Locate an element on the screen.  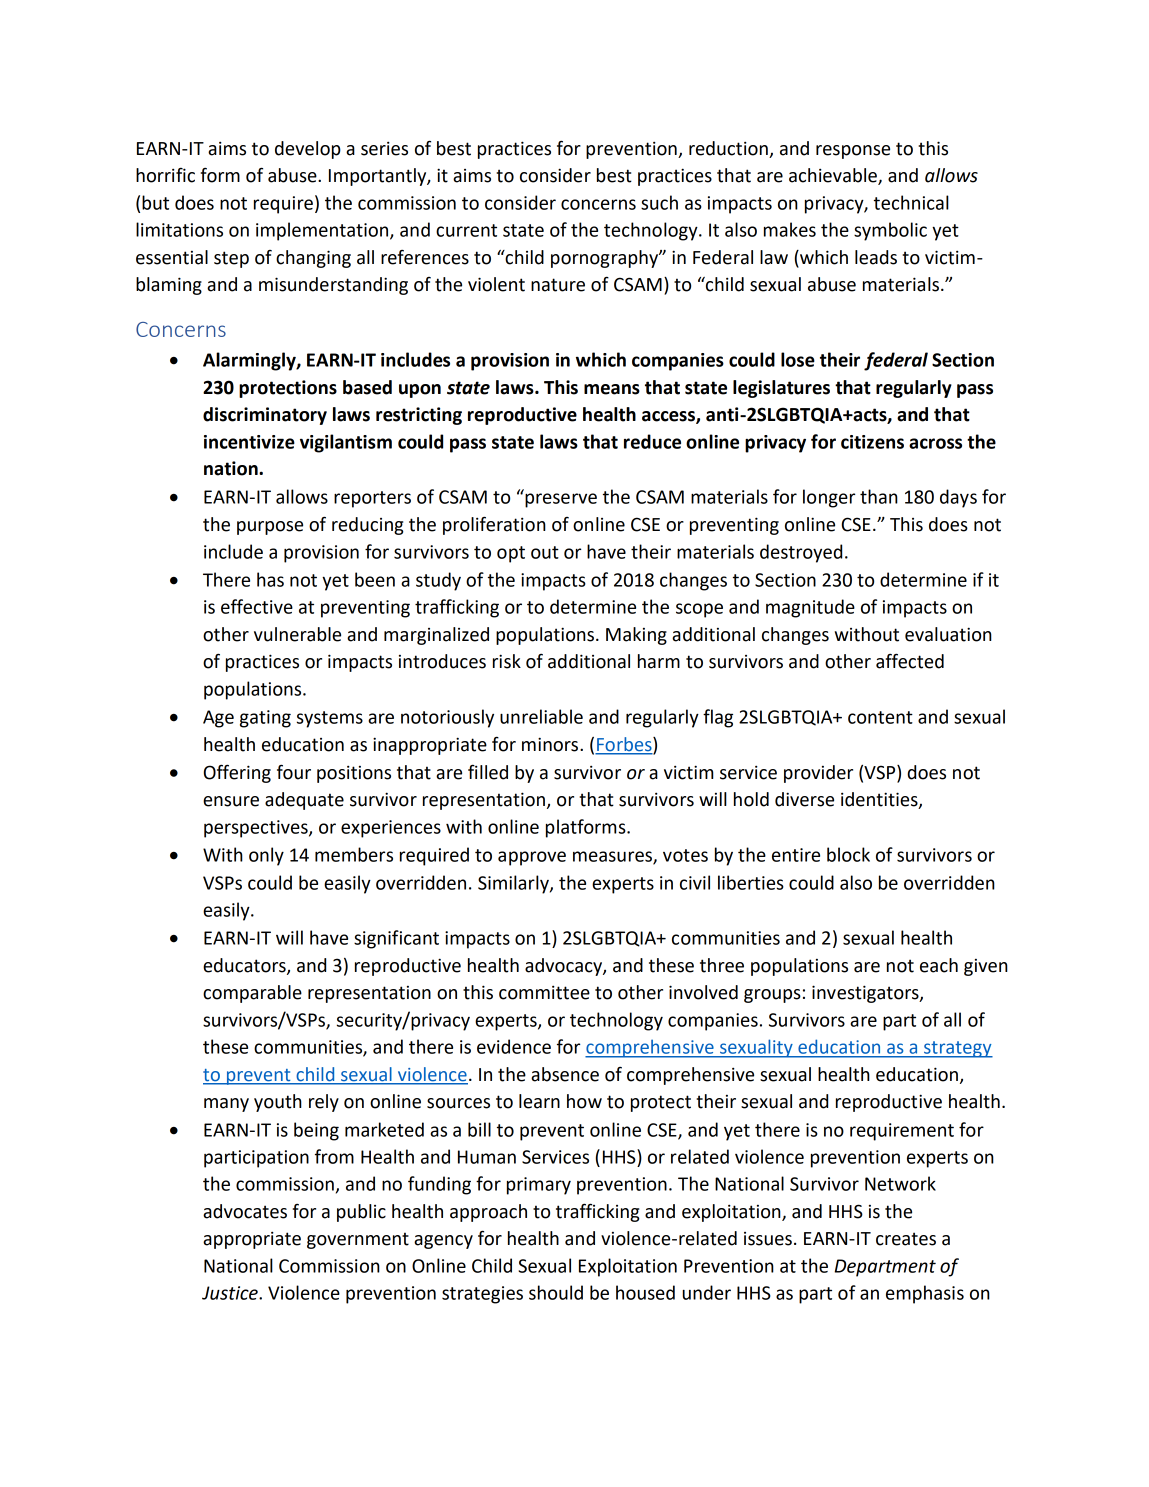
develop is located at coordinates (308, 150).
